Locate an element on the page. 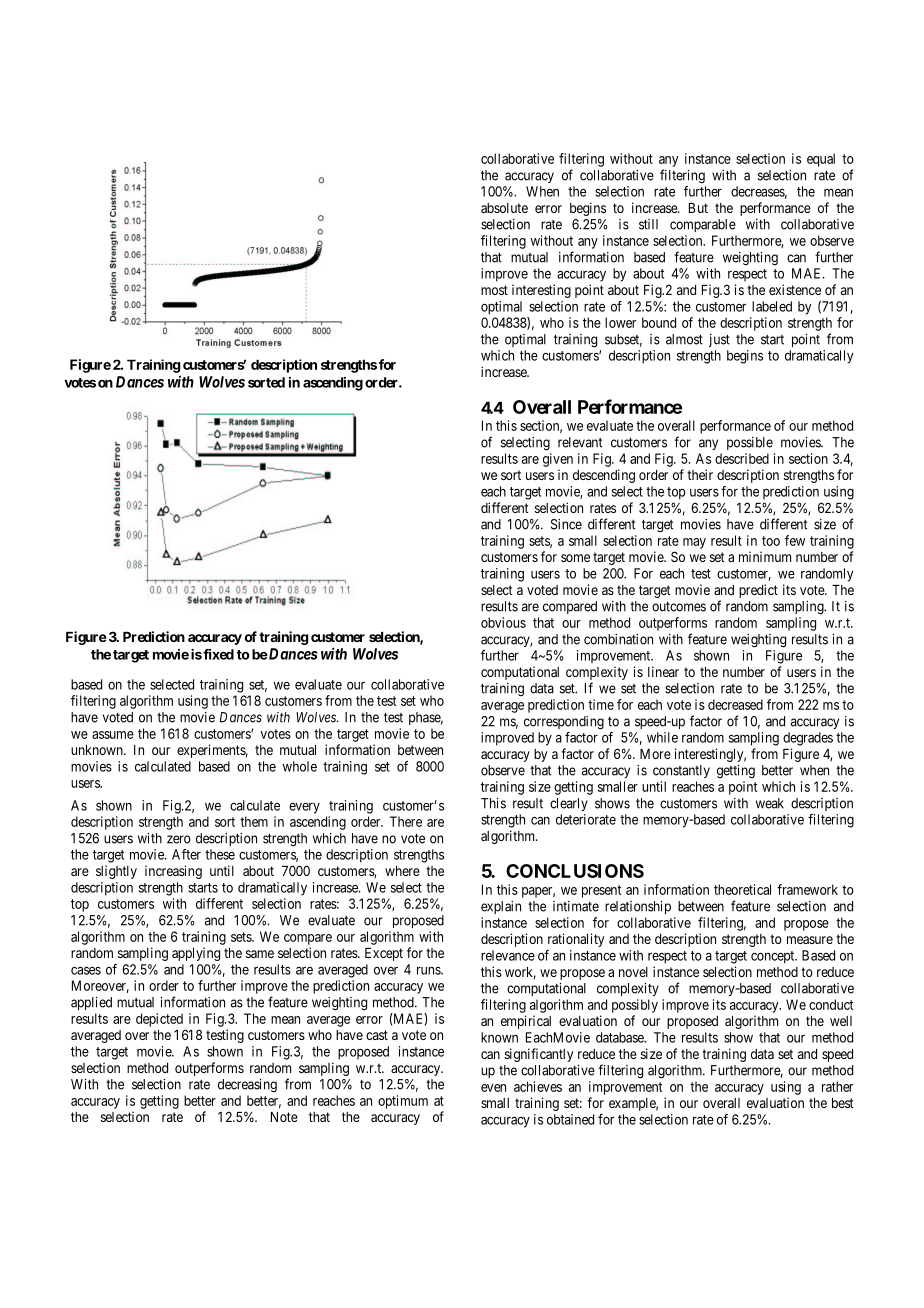  absolute is located at coordinates (504, 208).
